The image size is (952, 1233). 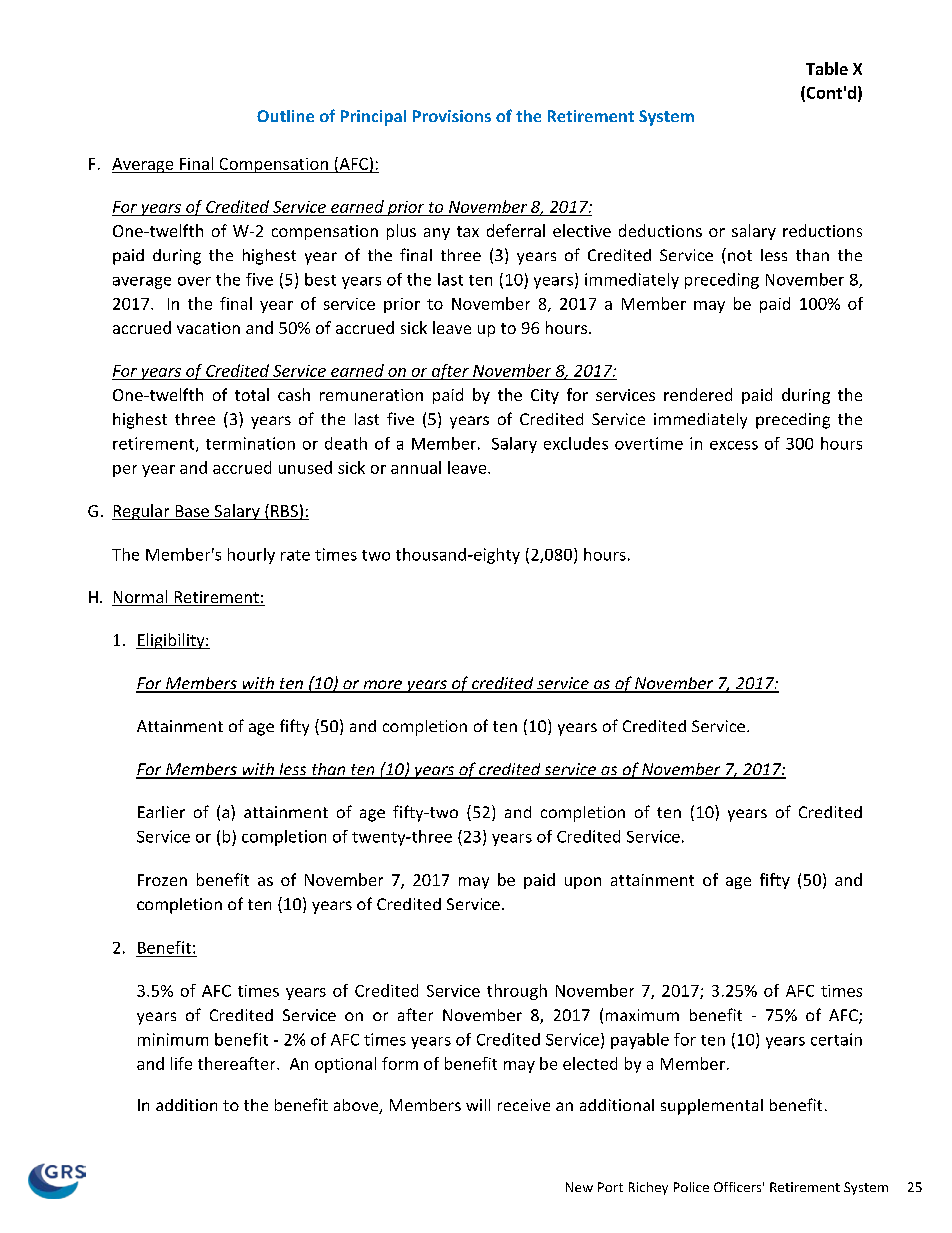 What do you see at coordinates (181, 1063) in the screenshot?
I see `life` at bounding box center [181, 1063].
